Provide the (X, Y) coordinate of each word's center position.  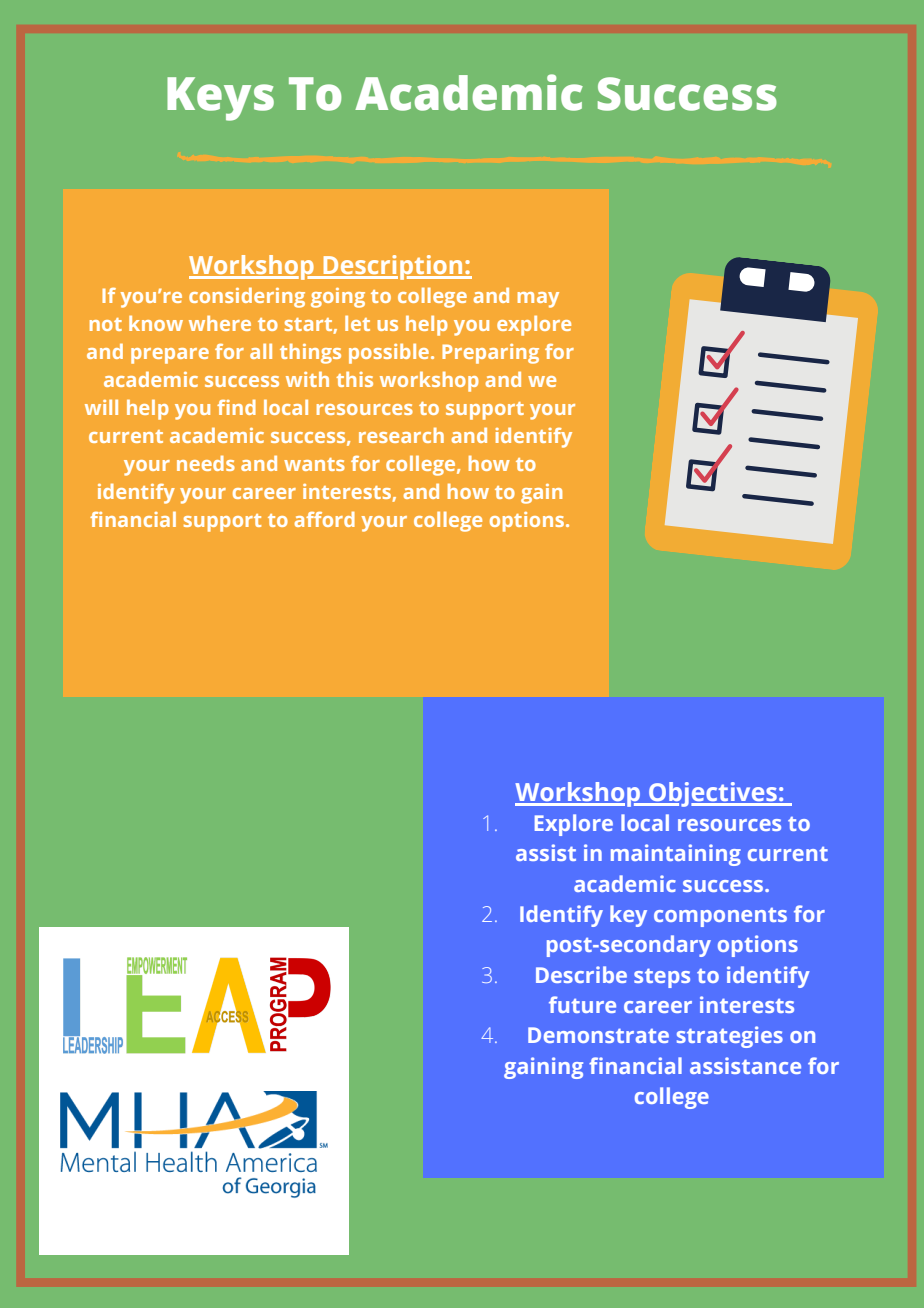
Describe (581, 974)
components (720, 917)
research (401, 435)
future (582, 1004)
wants (314, 464)
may (538, 300)
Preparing (490, 354)
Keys (220, 99)
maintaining (676, 855)
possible (389, 353)
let (357, 323)
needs (206, 463)
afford (325, 519)
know (156, 323)
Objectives (713, 794)
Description (393, 267)
